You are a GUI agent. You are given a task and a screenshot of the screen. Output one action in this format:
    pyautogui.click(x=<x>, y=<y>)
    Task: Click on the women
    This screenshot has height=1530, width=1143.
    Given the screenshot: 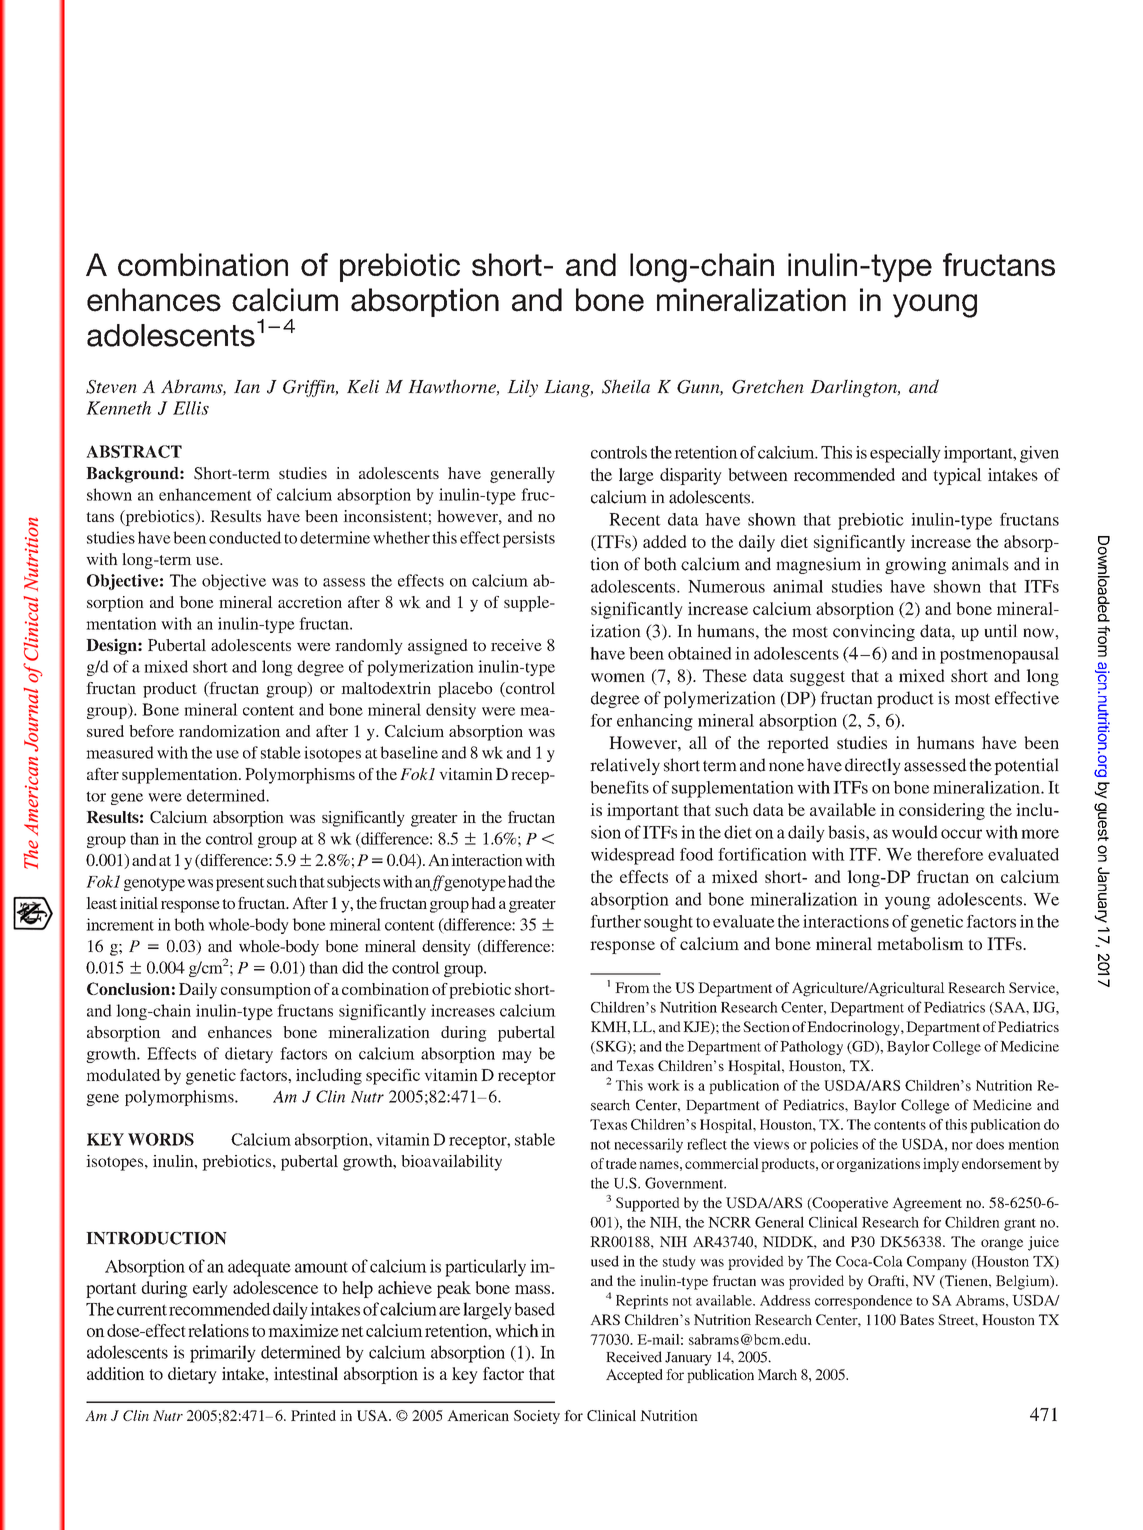 What is the action you would take?
    pyautogui.click(x=618, y=677)
